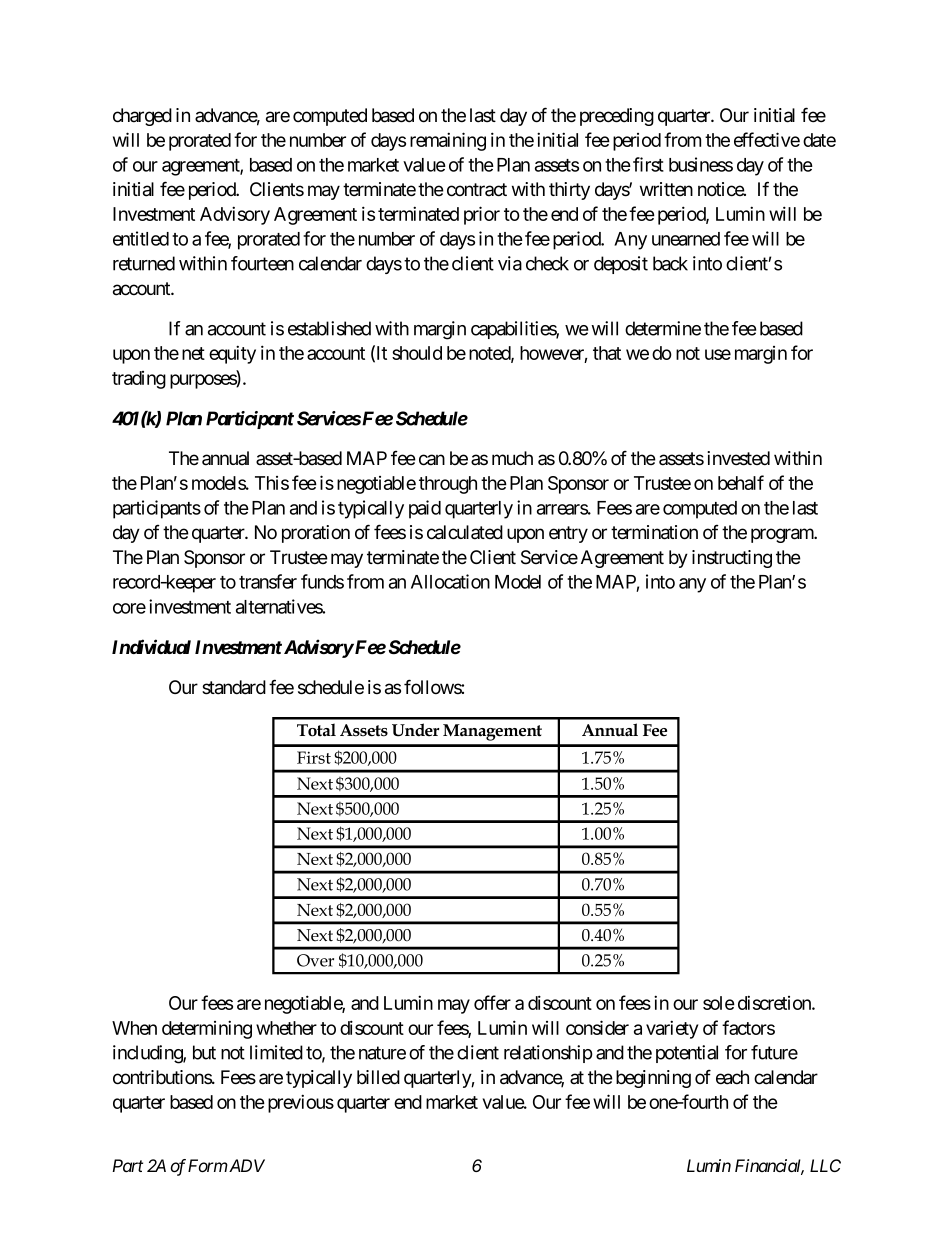 The image size is (952, 1233). I want to click on Over, so click(315, 960).
